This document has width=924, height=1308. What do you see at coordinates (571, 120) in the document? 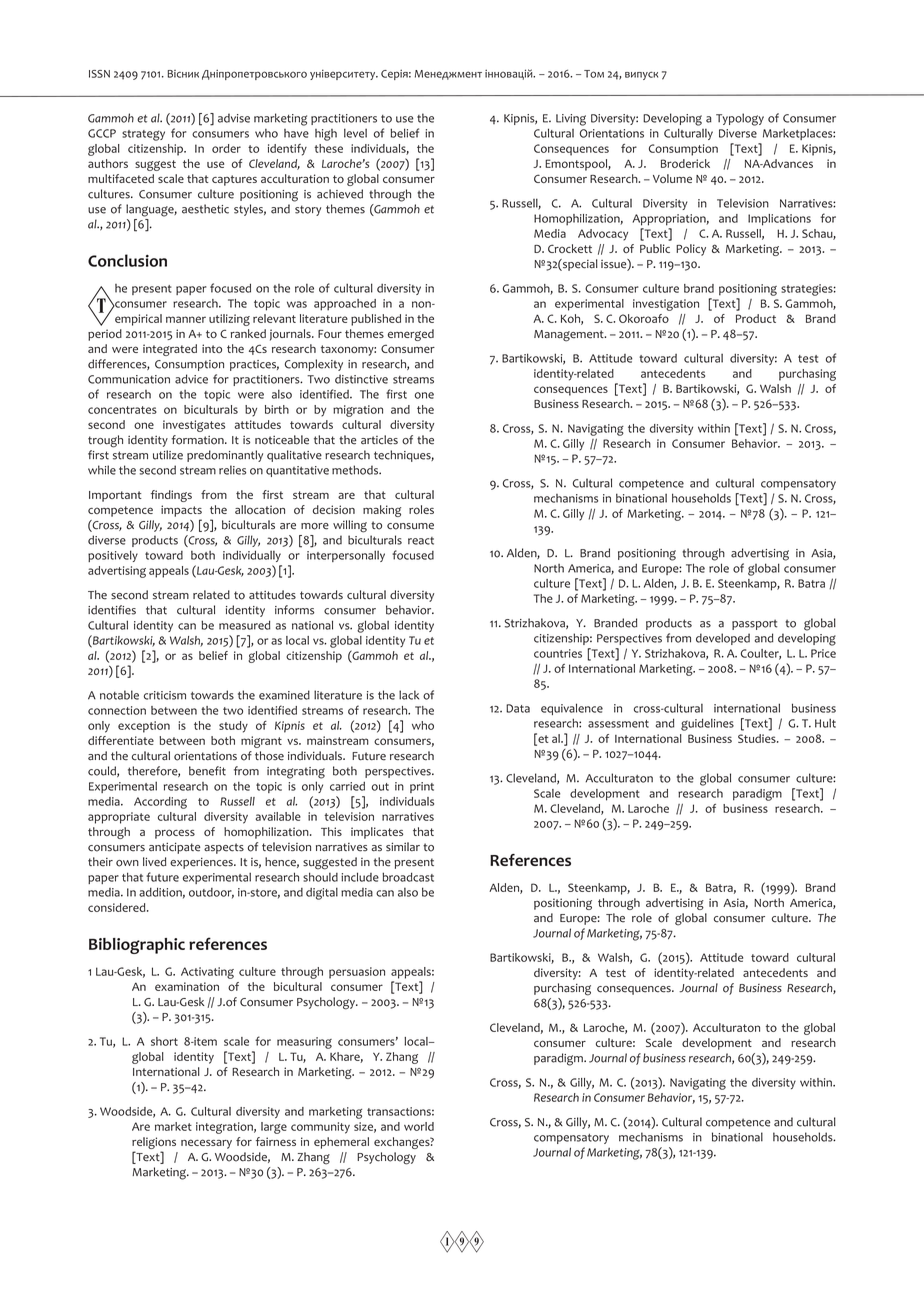
I see `Living` at bounding box center [571, 120].
